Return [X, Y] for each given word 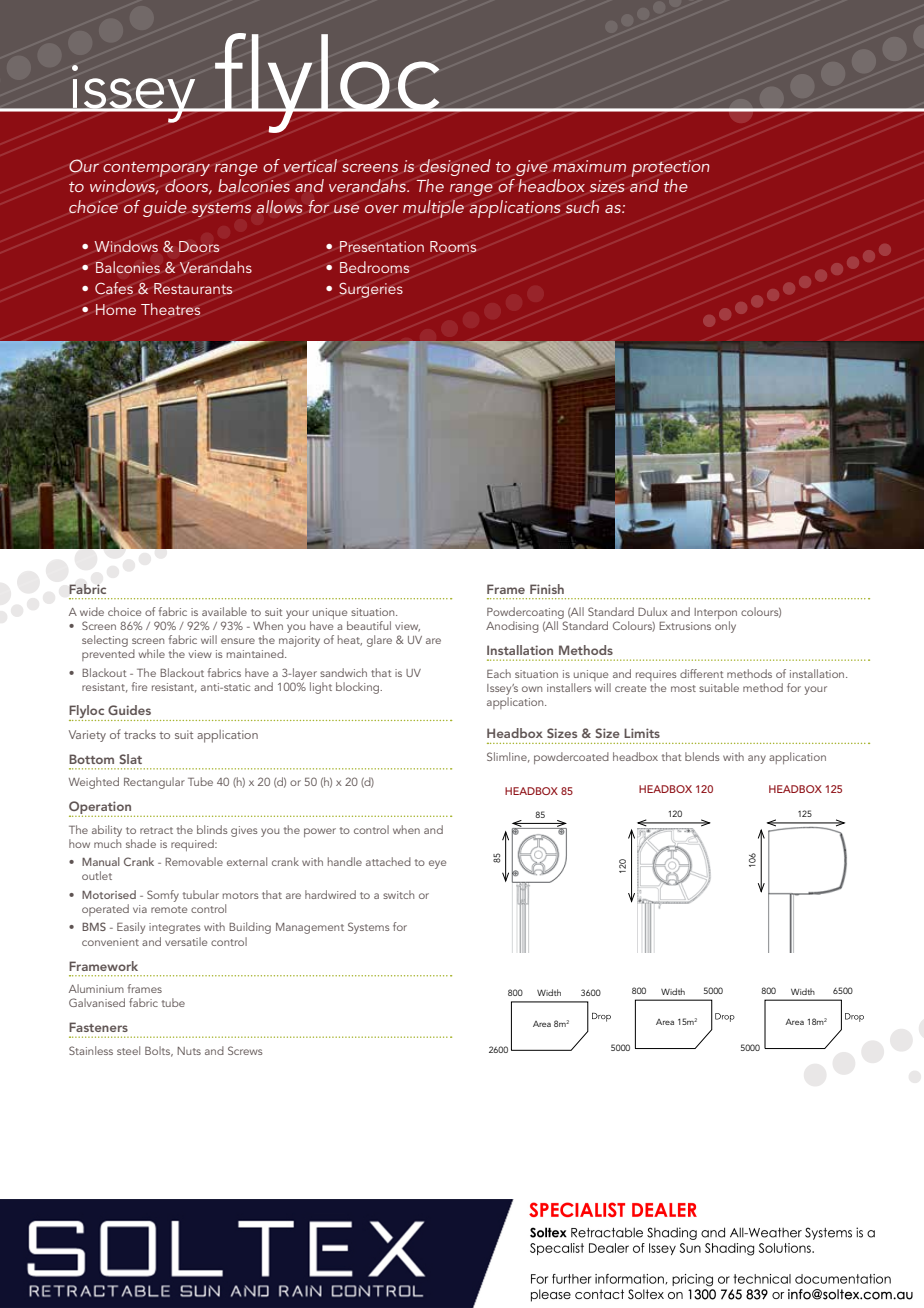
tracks [140, 734]
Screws [245, 1050]
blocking [359, 688]
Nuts [189, 1051]
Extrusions [685, 626]
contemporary [156, 169]
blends [702, 756]
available [224, 611]
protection [670, 168]
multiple [433, 209]
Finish [547, 589]
